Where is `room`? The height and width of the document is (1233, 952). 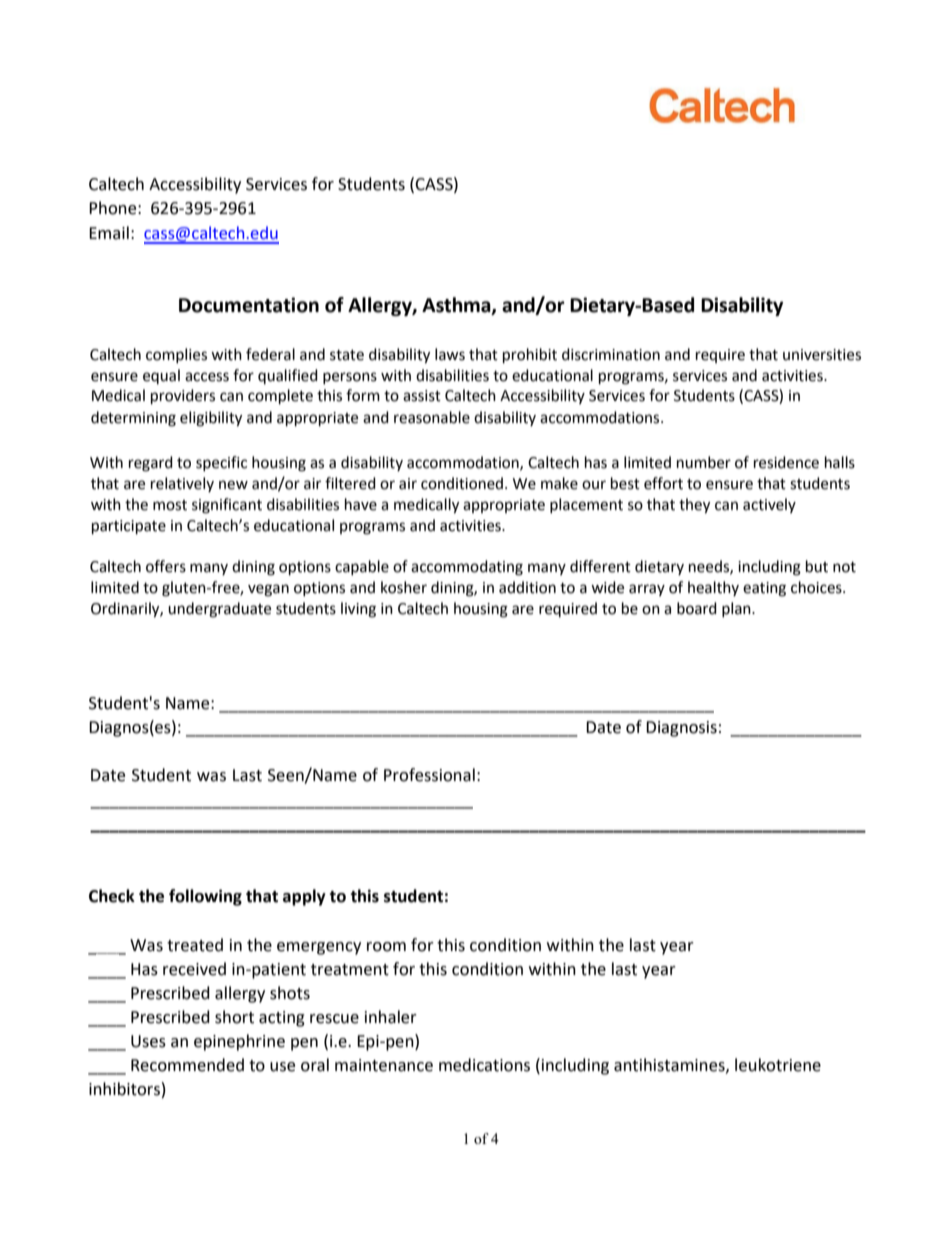
room is located at coordinates (386, 947).
